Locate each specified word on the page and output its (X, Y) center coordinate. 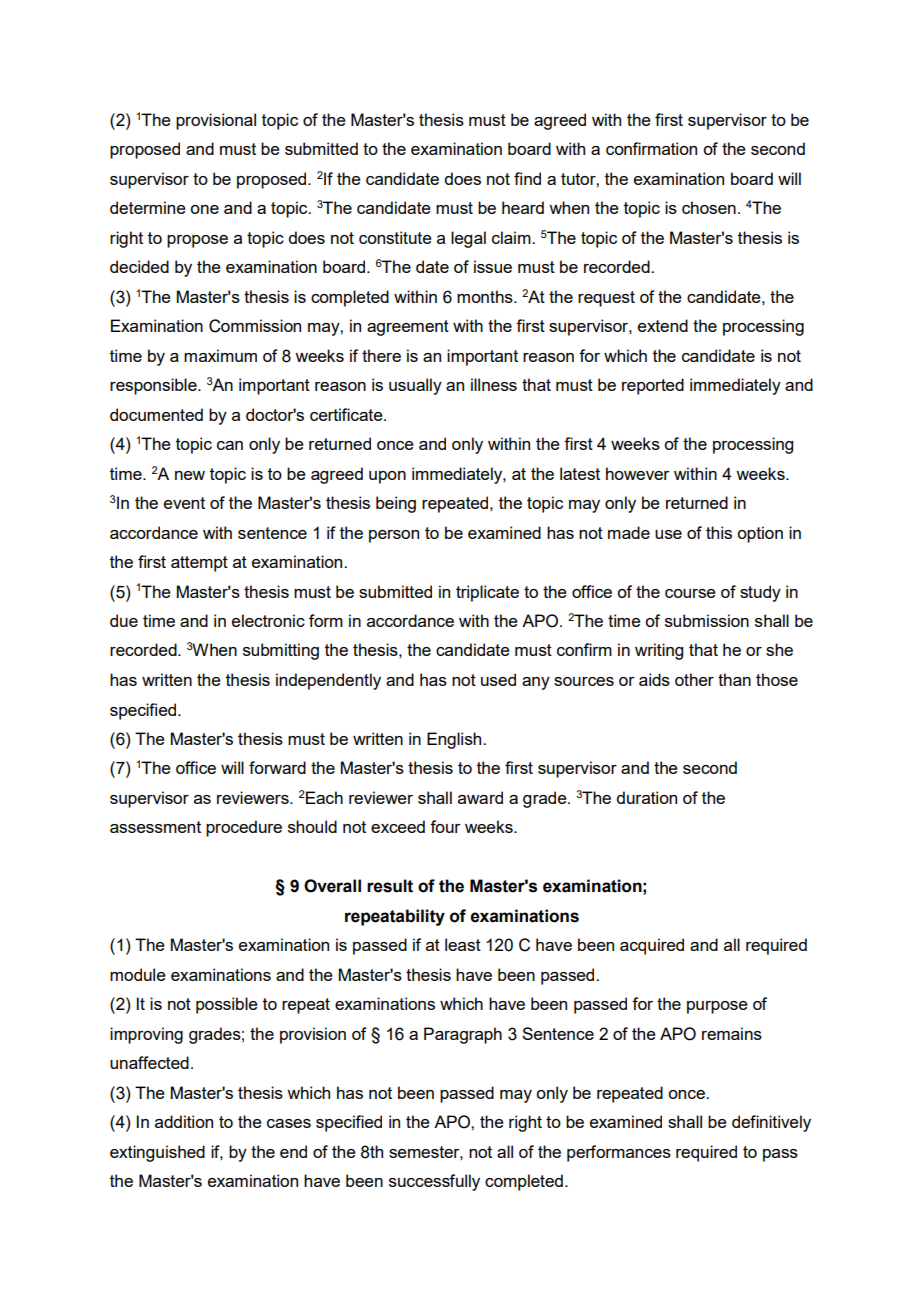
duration (646, 797)
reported (653, 386)
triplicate (487, 593)
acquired (652, 946)
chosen (709, 207)
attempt (199, 564)
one (204, 209)
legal (468, 239)
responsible (154, 386)
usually (415, 386)
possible (227, 1005)
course (690, 593)
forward (277, 767)
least (463, 944)
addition (184, 1121)
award (480, 797)
